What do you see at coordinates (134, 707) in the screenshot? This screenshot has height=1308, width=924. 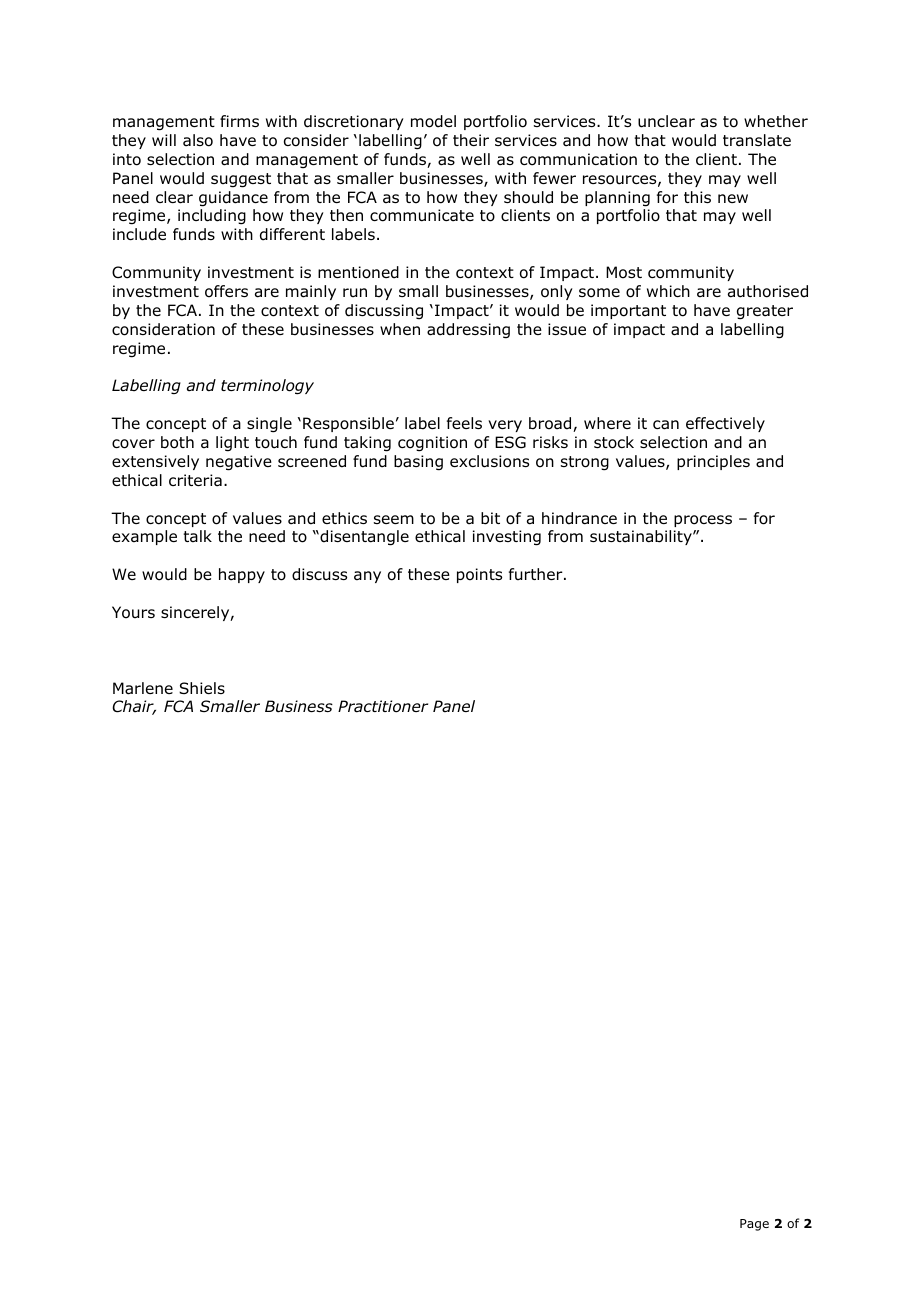 I see `Chair` at bounding box center [134, 707].
